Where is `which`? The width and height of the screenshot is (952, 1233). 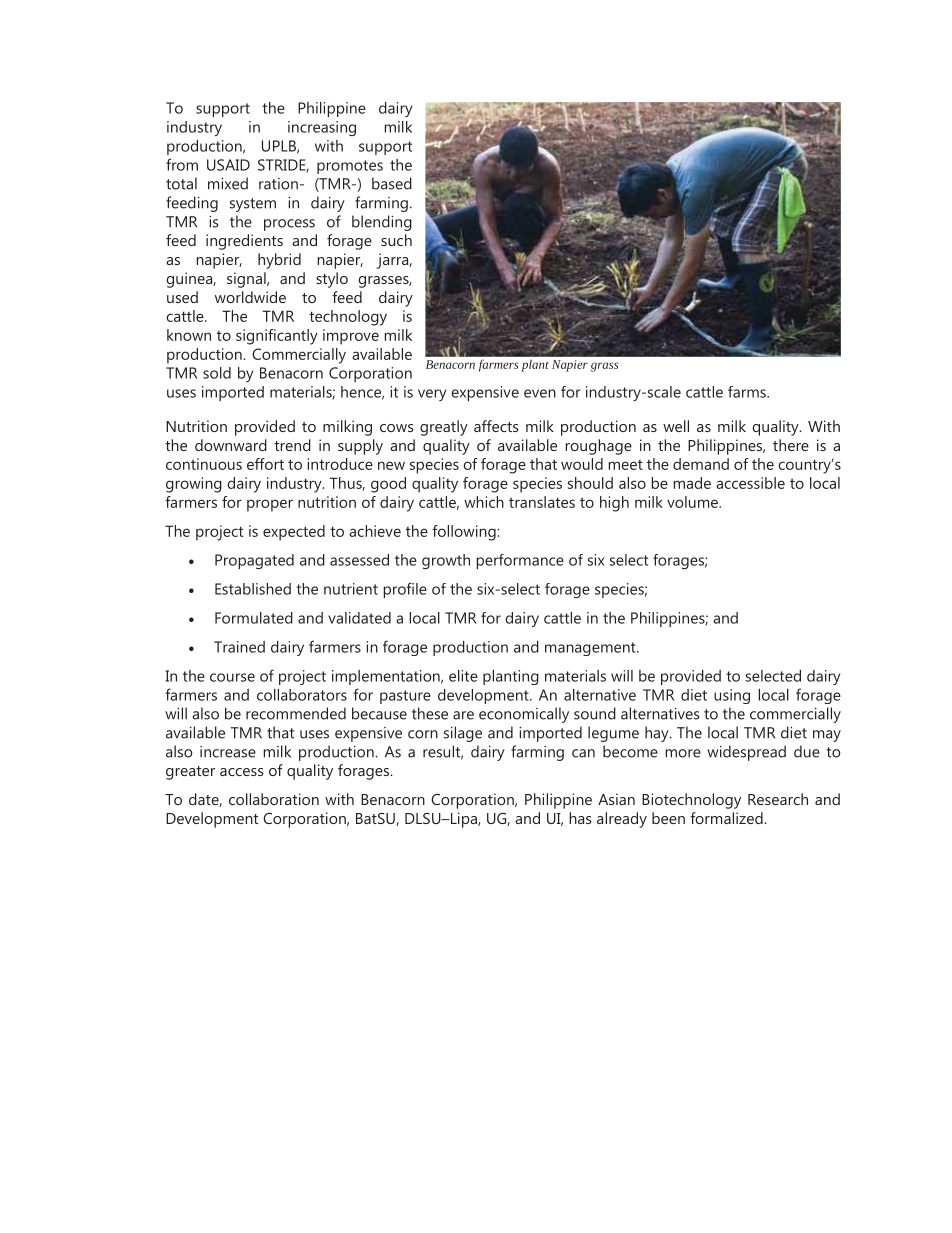
which is located at coordinates (484, 502).
